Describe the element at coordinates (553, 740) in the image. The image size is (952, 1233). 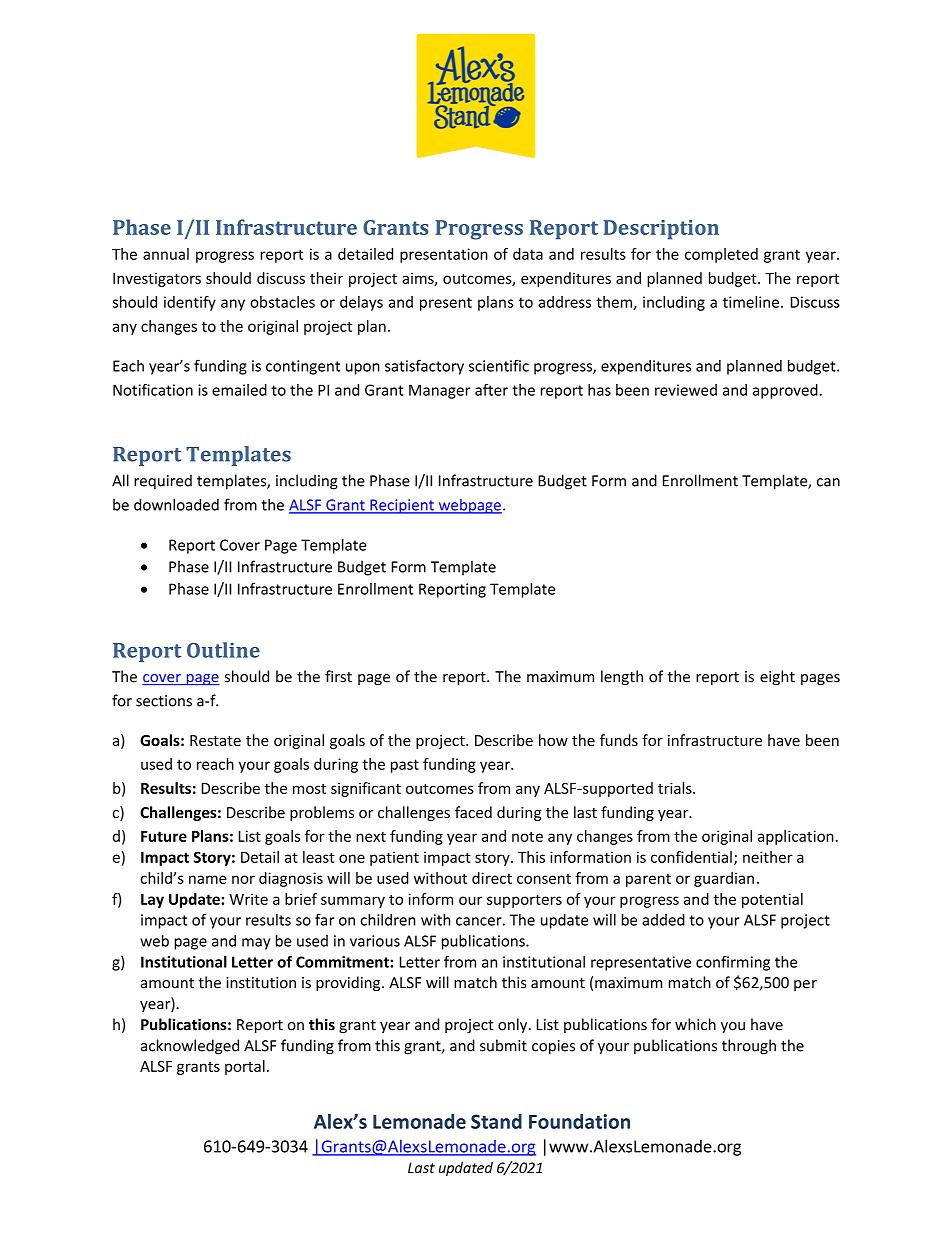
I see `how` at that location.
